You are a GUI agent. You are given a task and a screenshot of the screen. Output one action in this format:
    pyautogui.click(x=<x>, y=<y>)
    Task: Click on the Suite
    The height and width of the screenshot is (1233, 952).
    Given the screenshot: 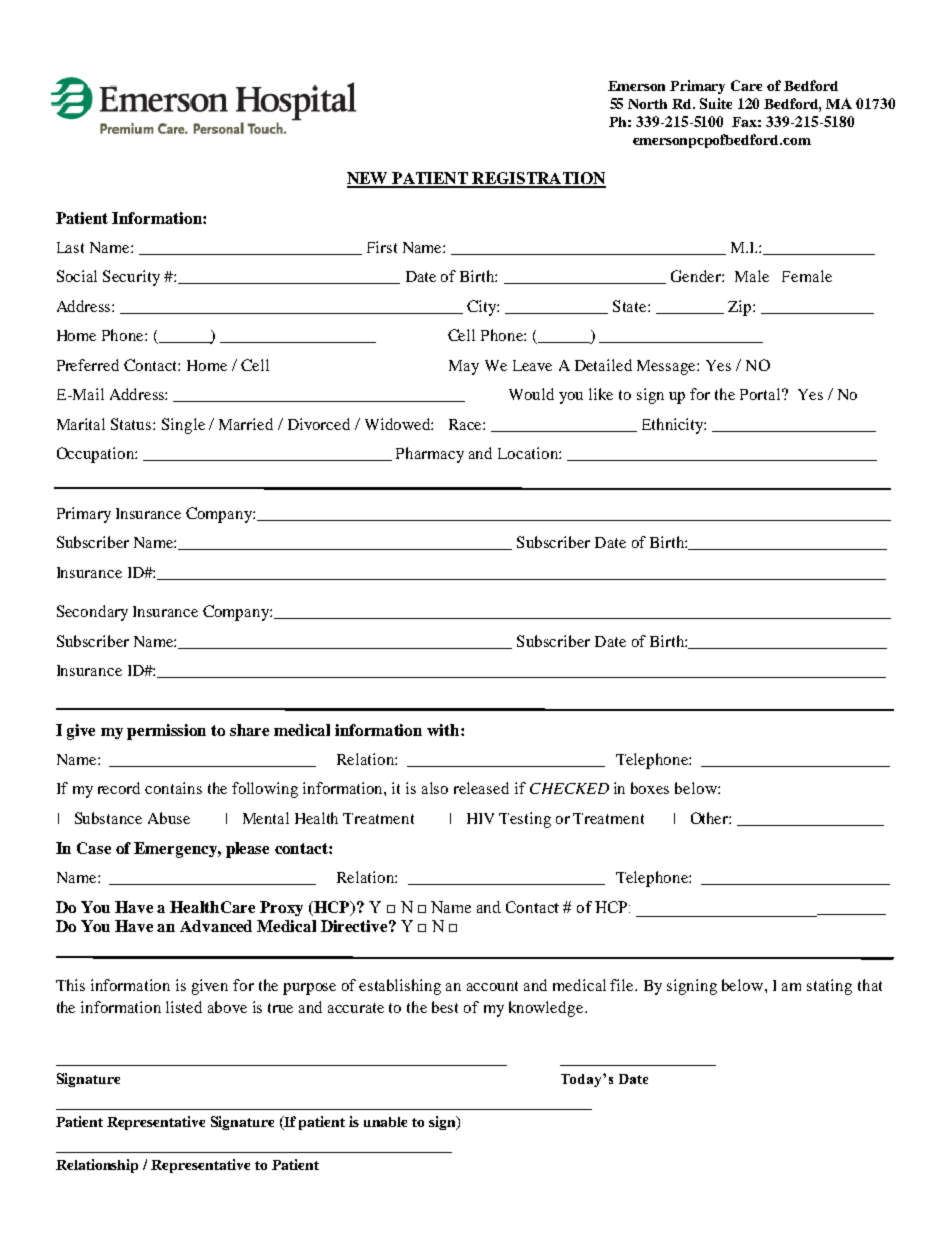 What is the action you would take?
    pyautogui.click(x=716, y=103)
